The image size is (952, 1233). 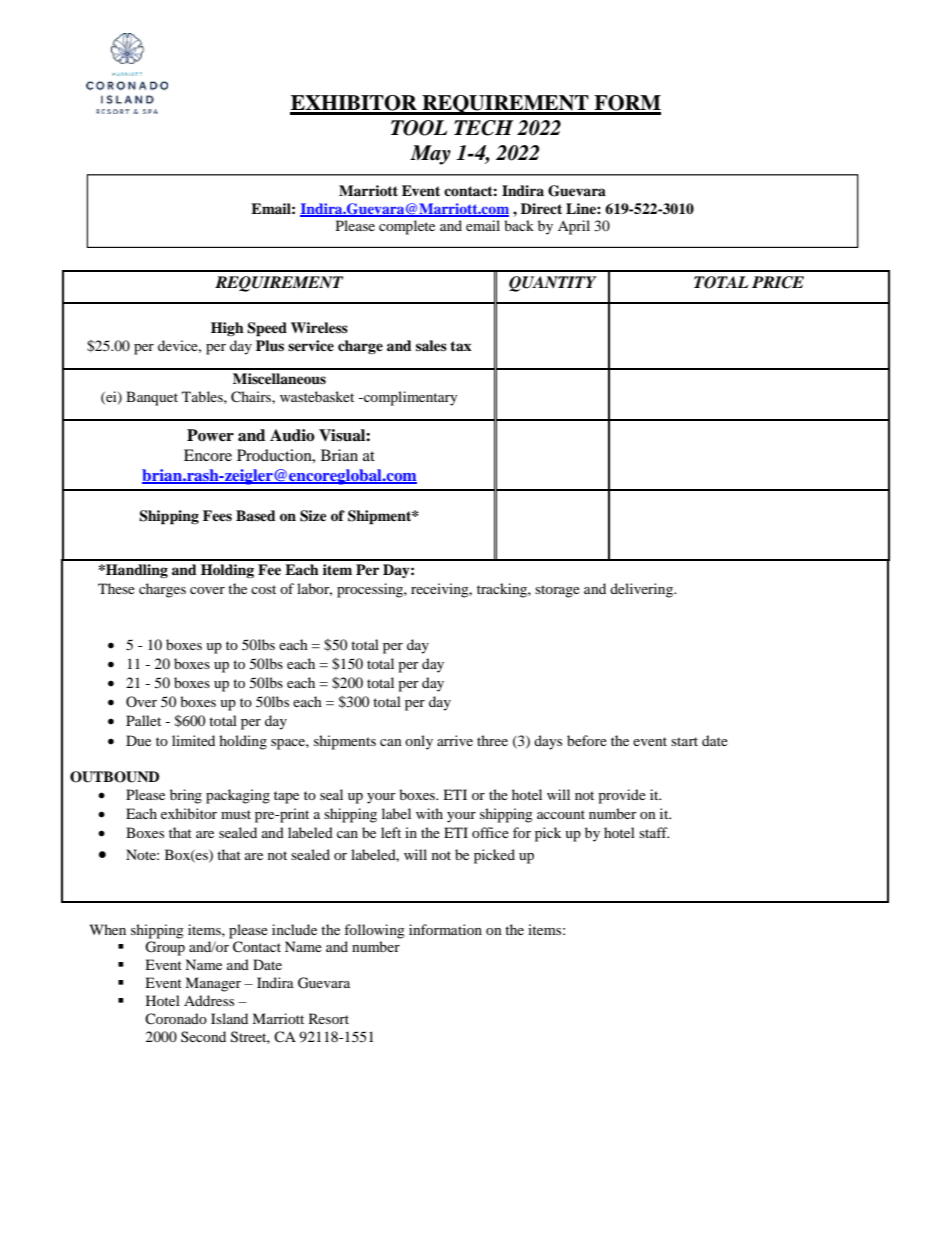 I want to click on start, so click(x=684, y=741).
